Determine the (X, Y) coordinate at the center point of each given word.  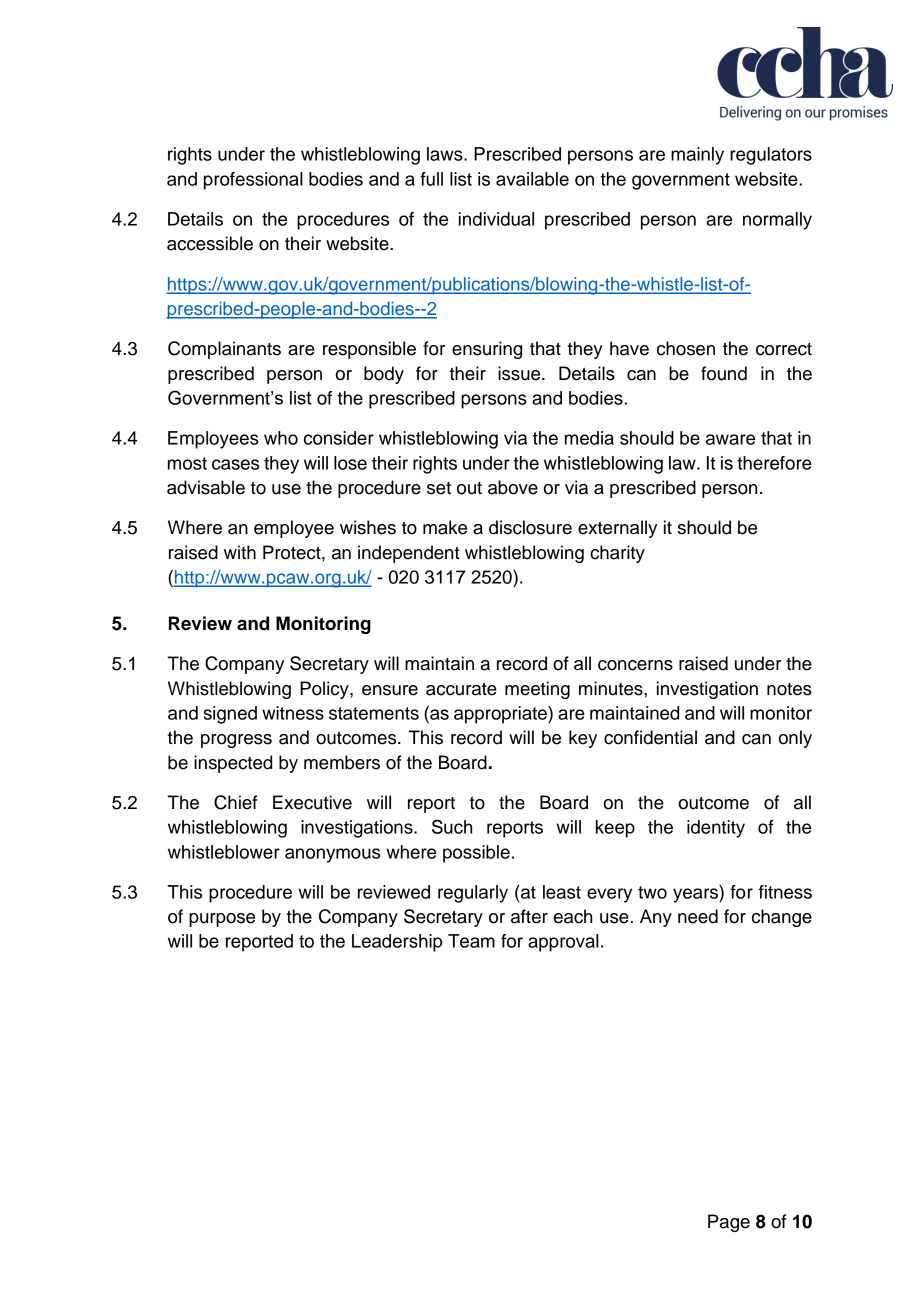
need (698, 916)
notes (789, 689)
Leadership (397, 943)
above (513, 487)
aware (730, 439)
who (281, 438)
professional (253, 181)
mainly (697, 156)
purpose (222, 920)
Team (471, 941)
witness (293, 713)
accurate (461, 689)
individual (496, 219)
